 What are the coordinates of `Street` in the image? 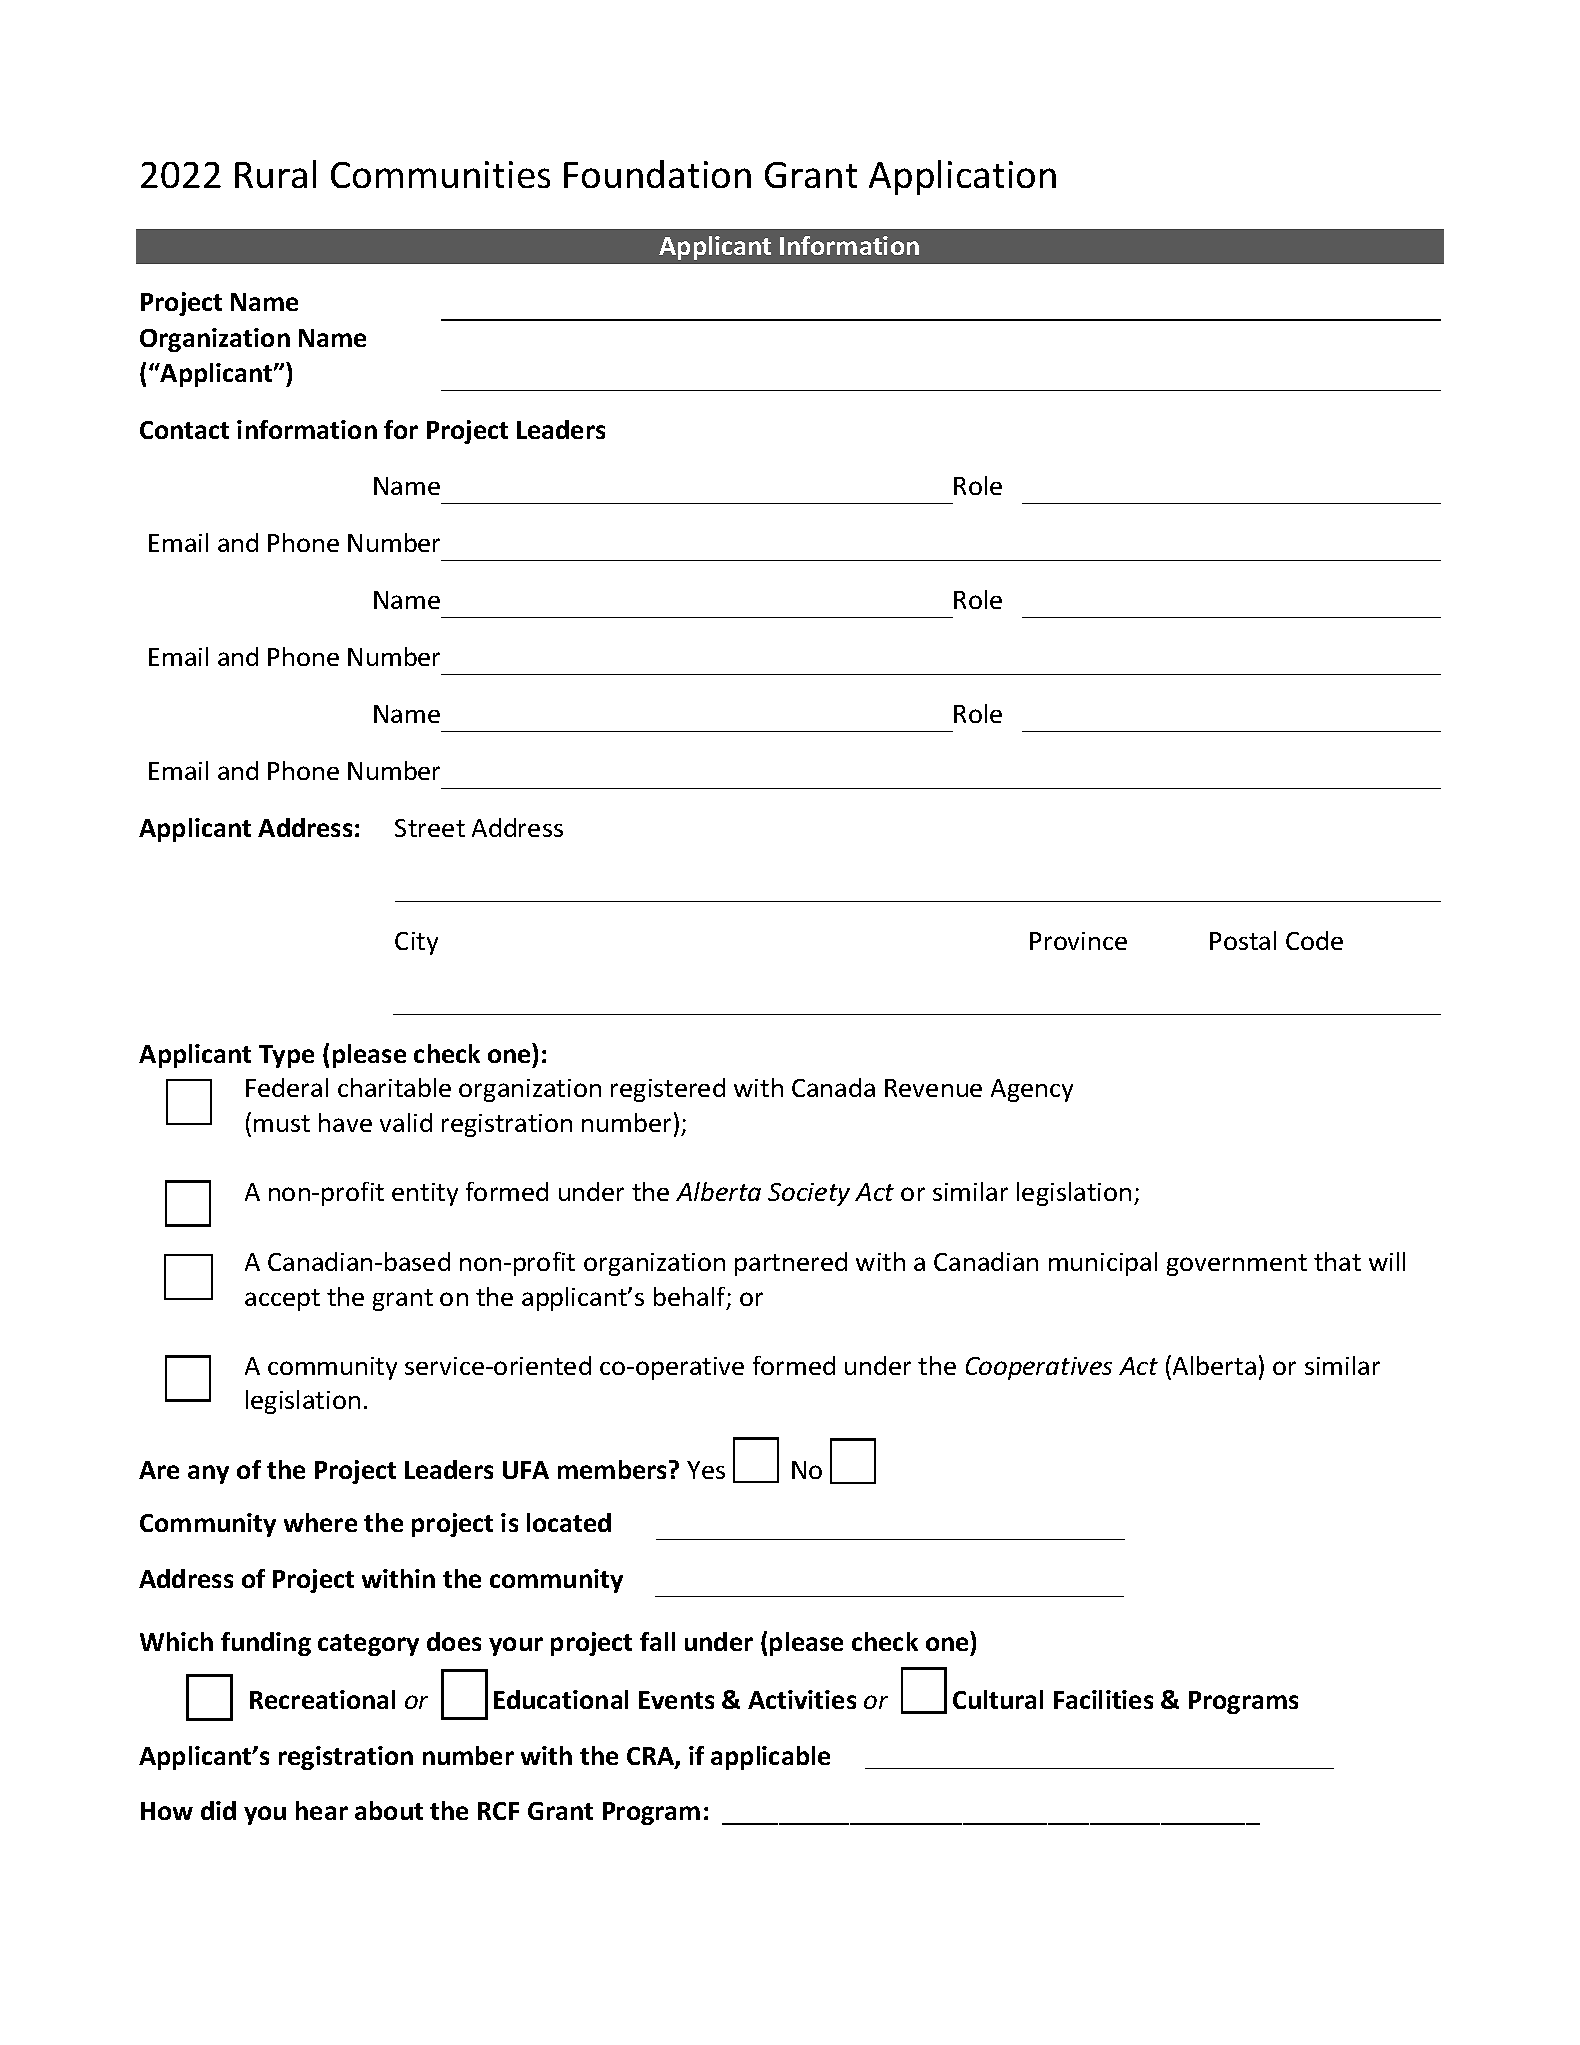 It's located at (430, 828).
